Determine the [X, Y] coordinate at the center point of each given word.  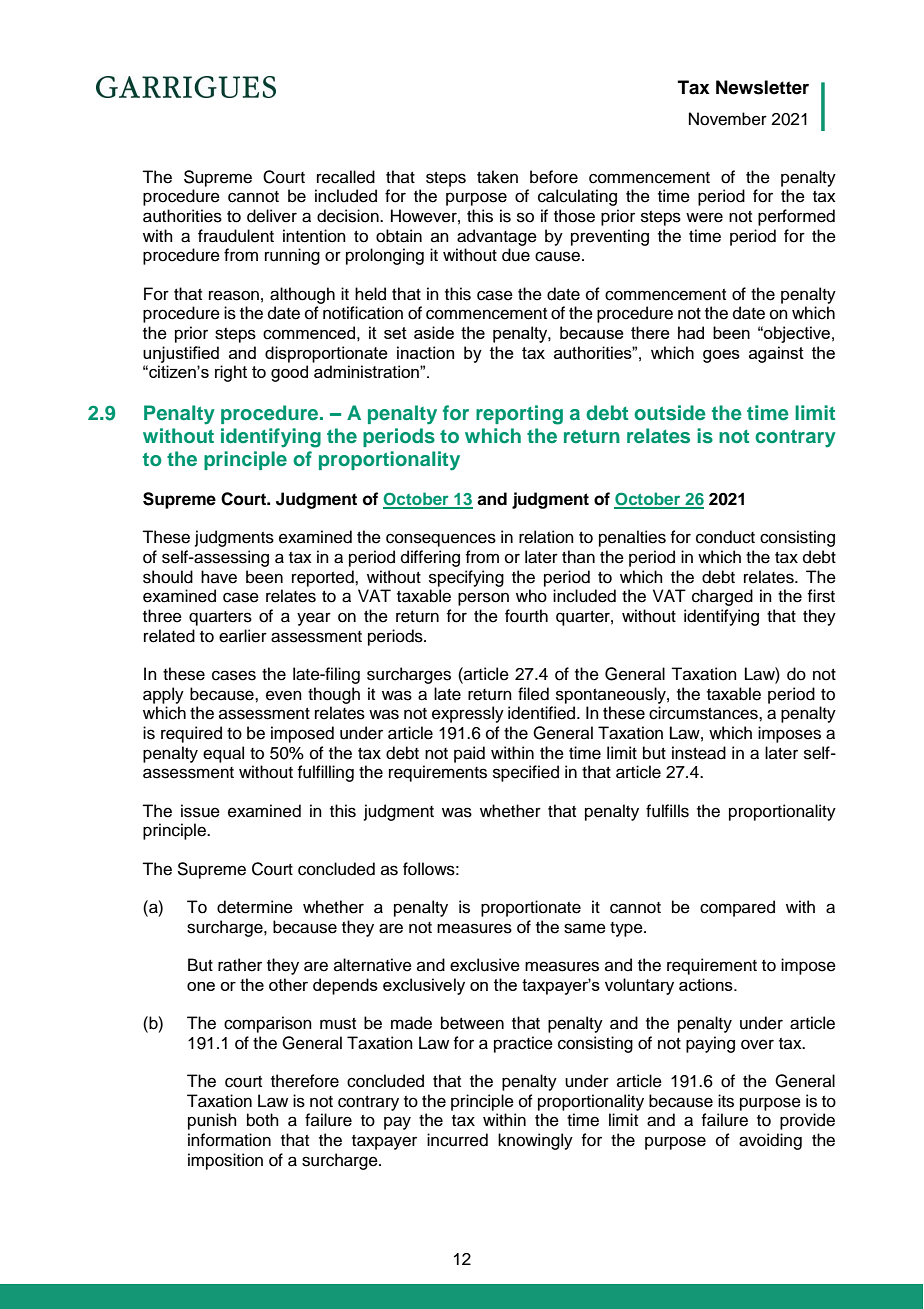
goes [721, 356]
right [231, 373]
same [585, 928]
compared [737, 908]
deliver [272, 216]
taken [497, 177]
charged [722, 597]
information [229, 1140]
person [483, 599]
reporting [519, 415]
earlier [243, 636]
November [728, 119]
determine [255, 907]
